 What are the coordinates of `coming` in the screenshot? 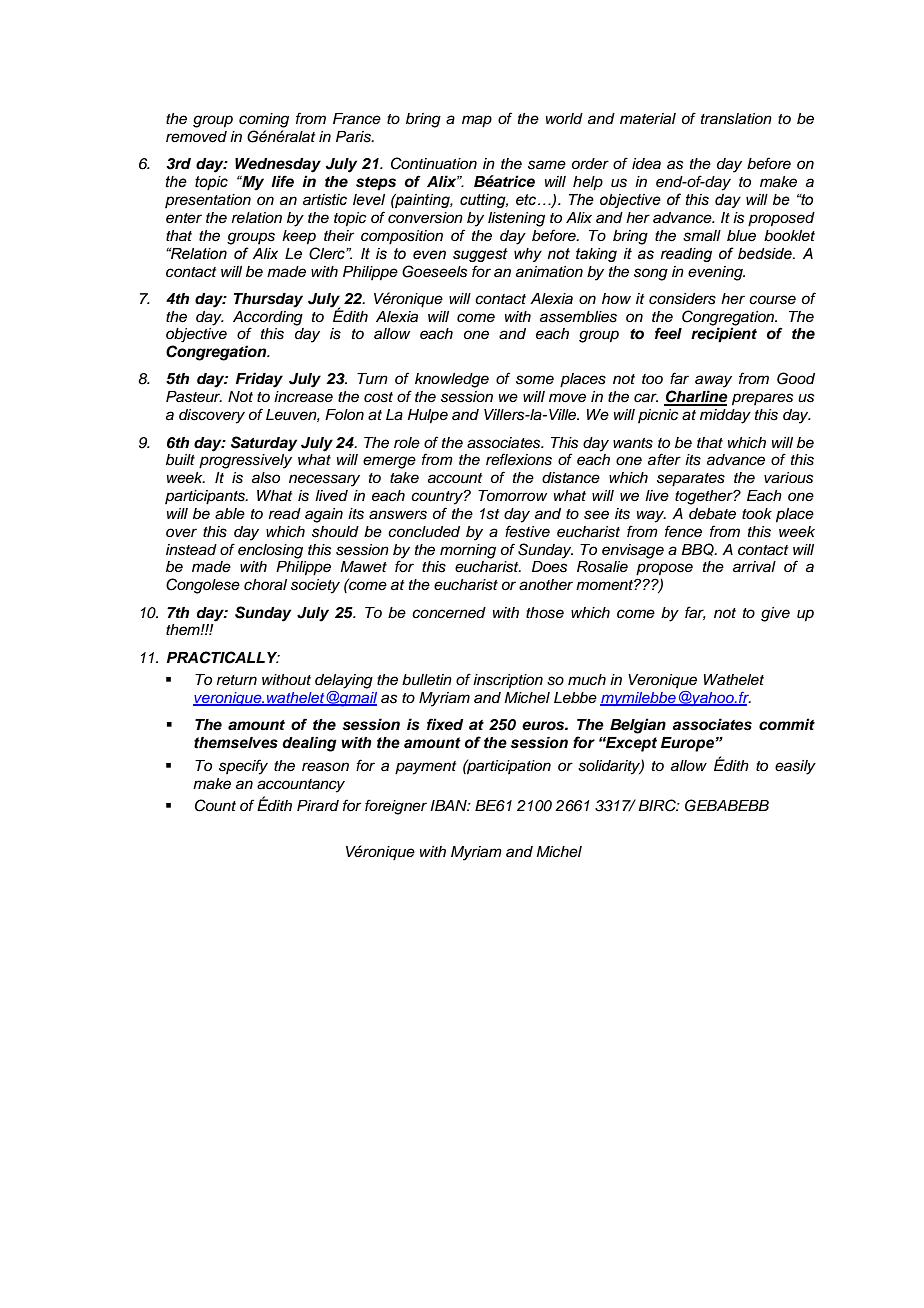 It's located at (264, 120).
